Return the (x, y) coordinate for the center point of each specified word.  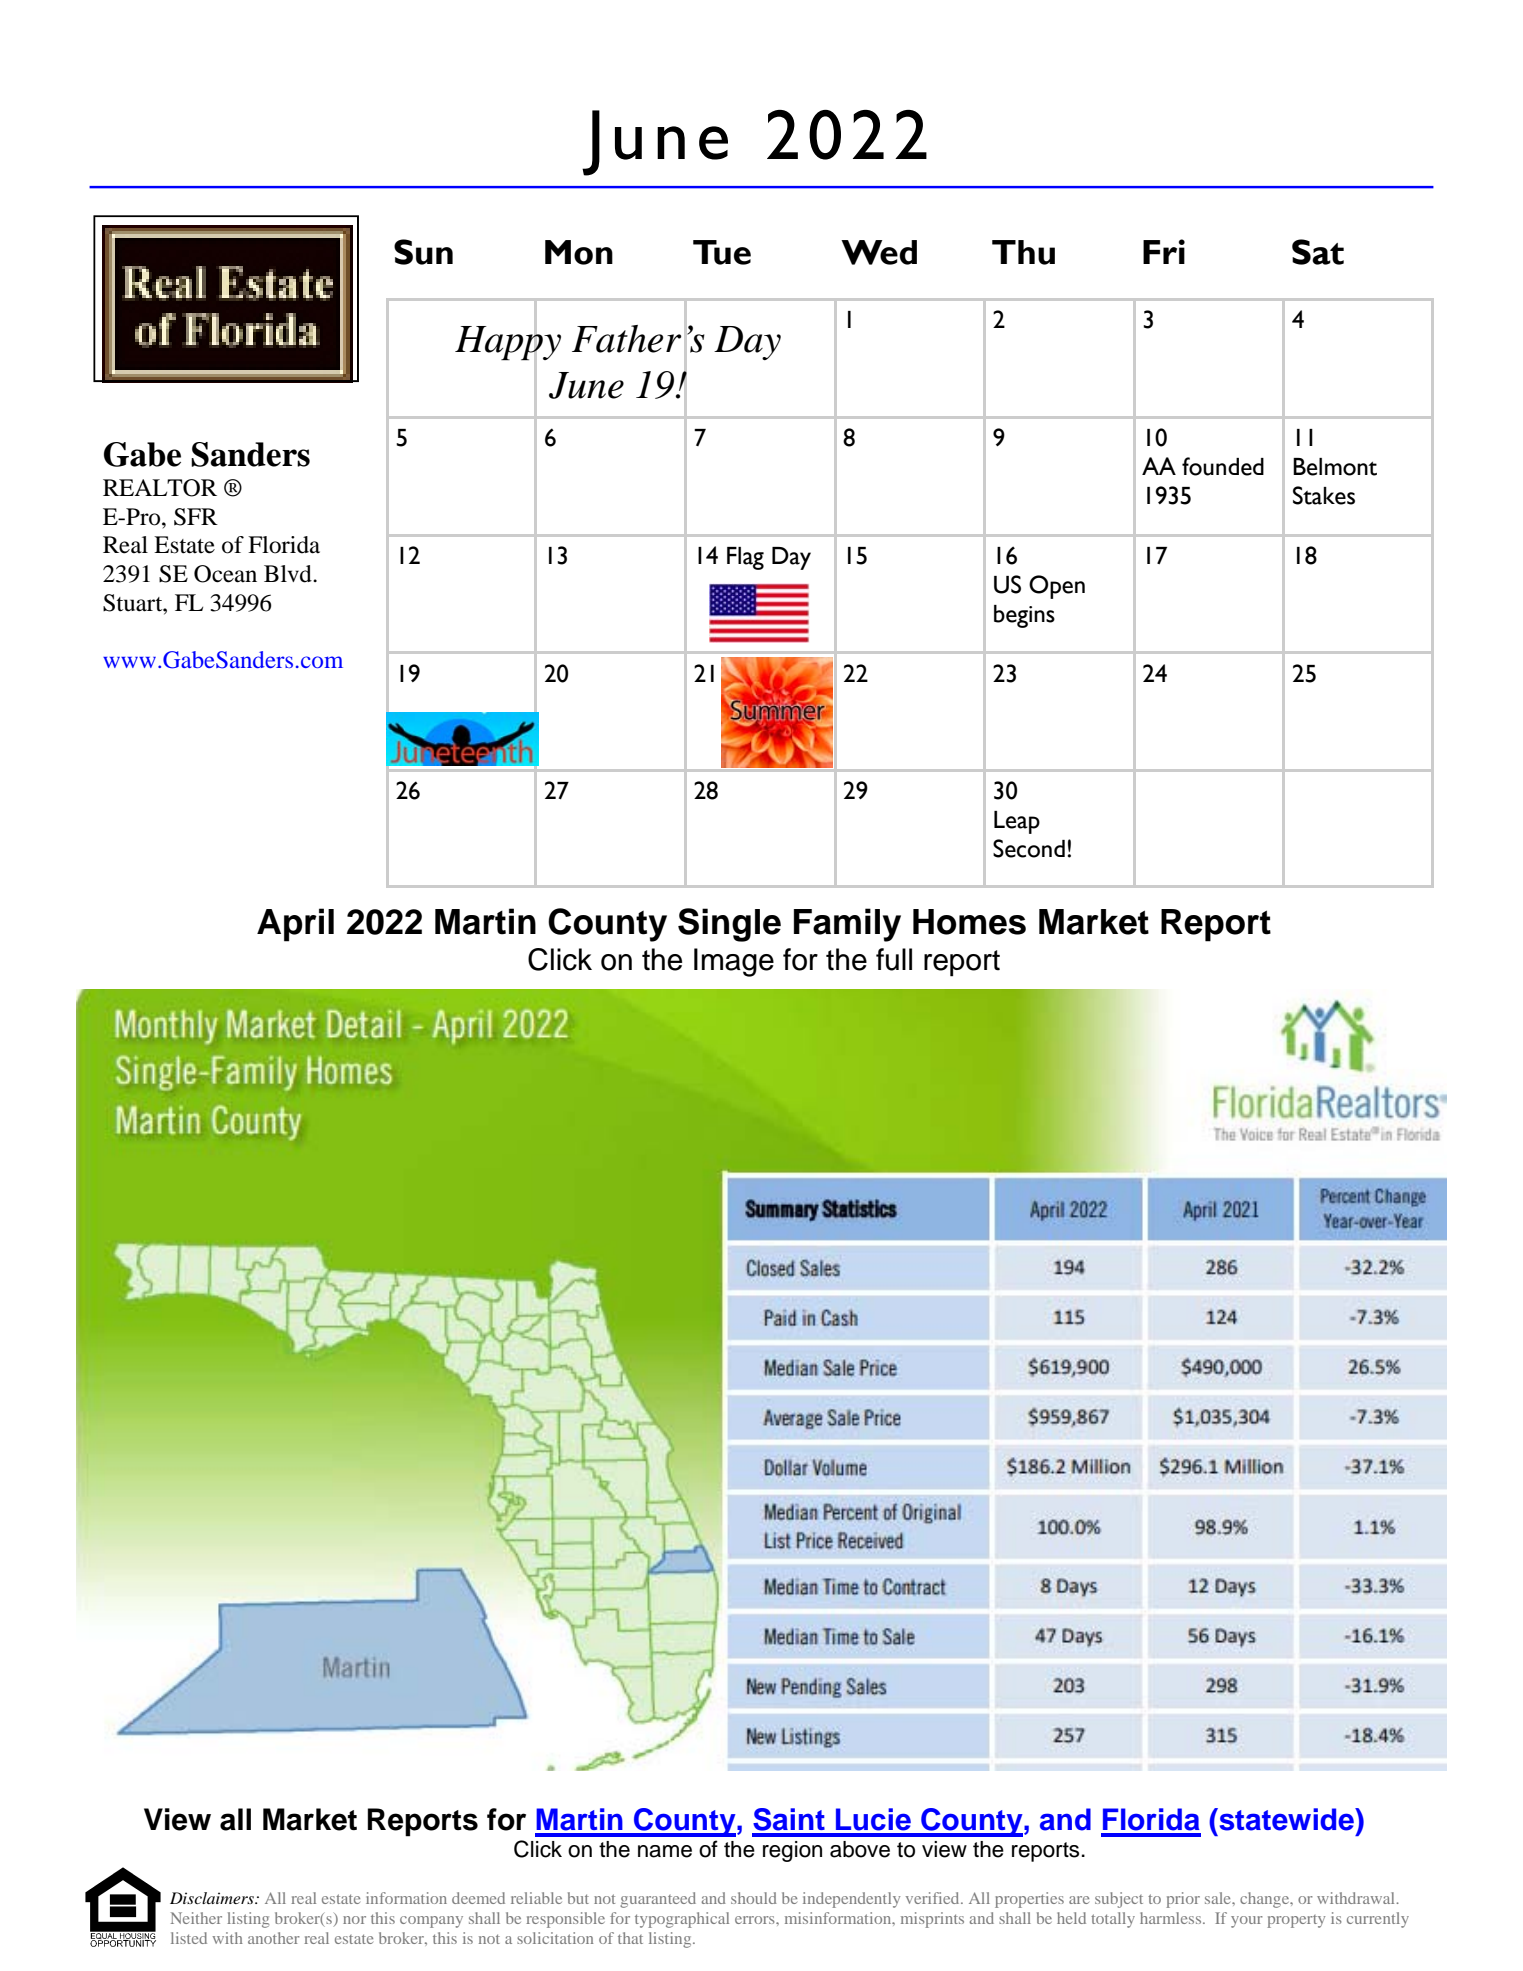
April (295, 925)
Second (1029, 848)
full (894, 959)
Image (734, 962)
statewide (1286, 1819)
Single (729, 925)
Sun (423, 252)
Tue (722, 252)
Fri (1164, 251)
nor (354, 1920)
